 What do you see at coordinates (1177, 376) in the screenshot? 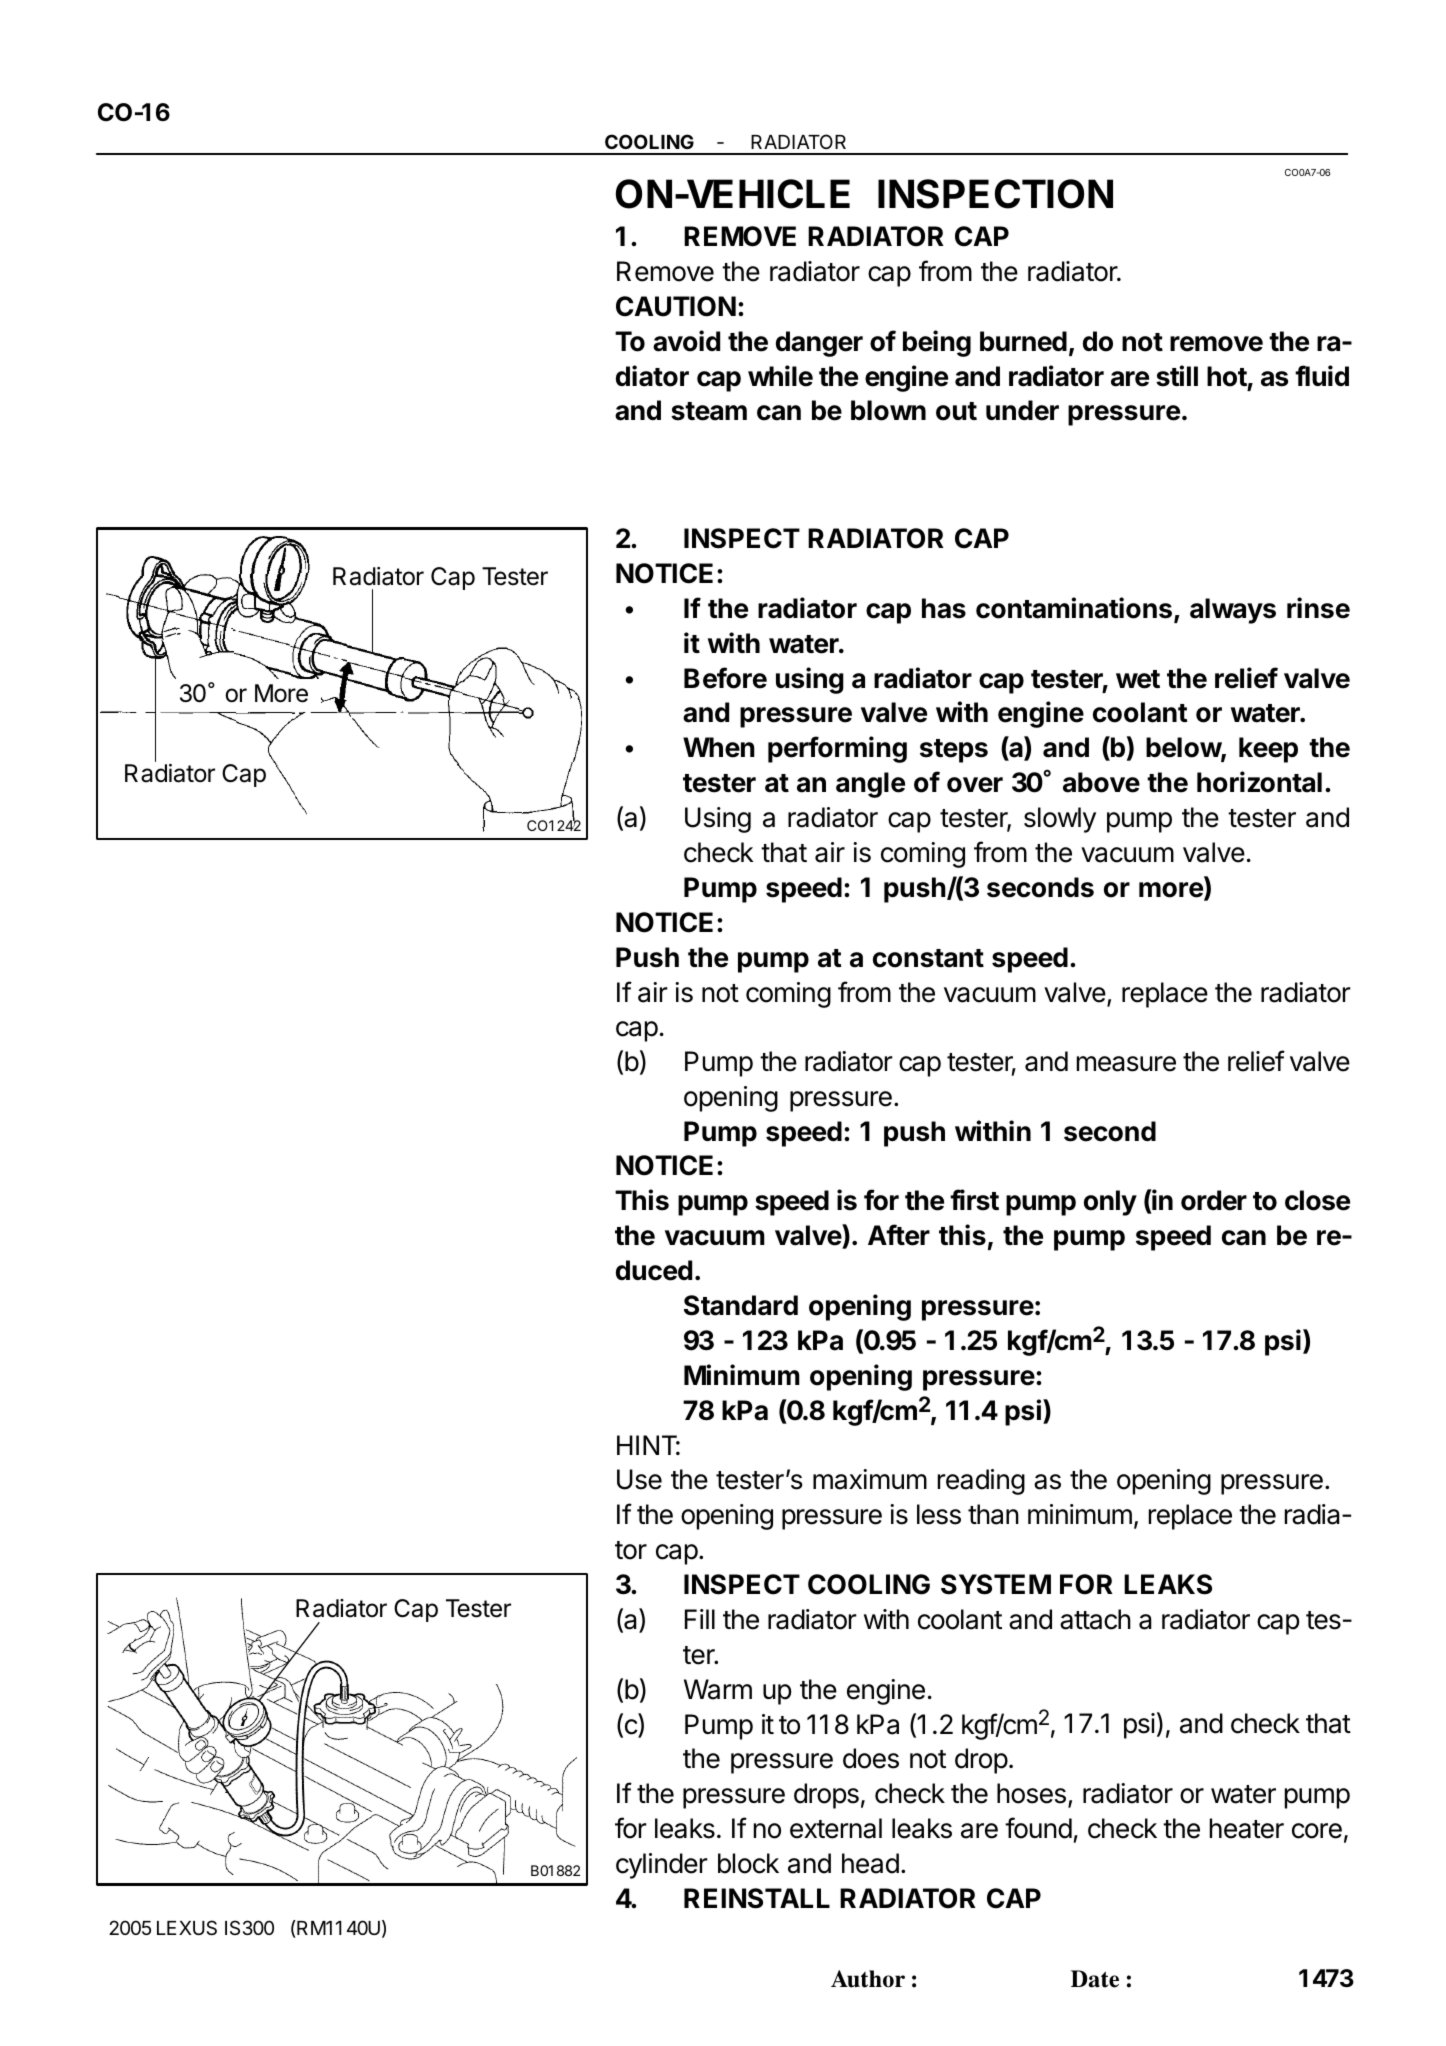
I see `still` at bounding box center [1177, 376].
